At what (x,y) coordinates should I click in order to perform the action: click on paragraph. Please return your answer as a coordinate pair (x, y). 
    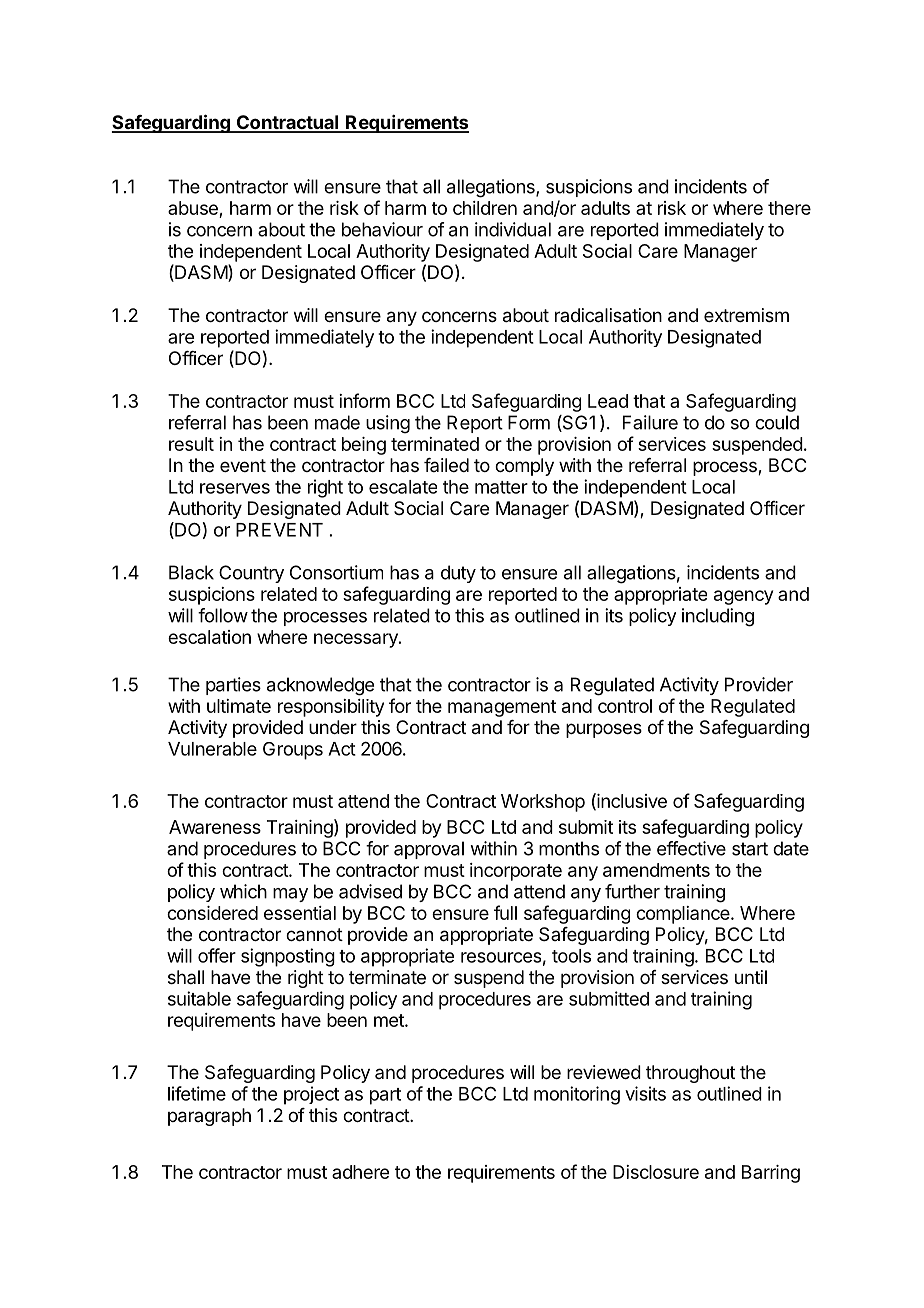
    Looking at the image, I should click on (209, 1117).
